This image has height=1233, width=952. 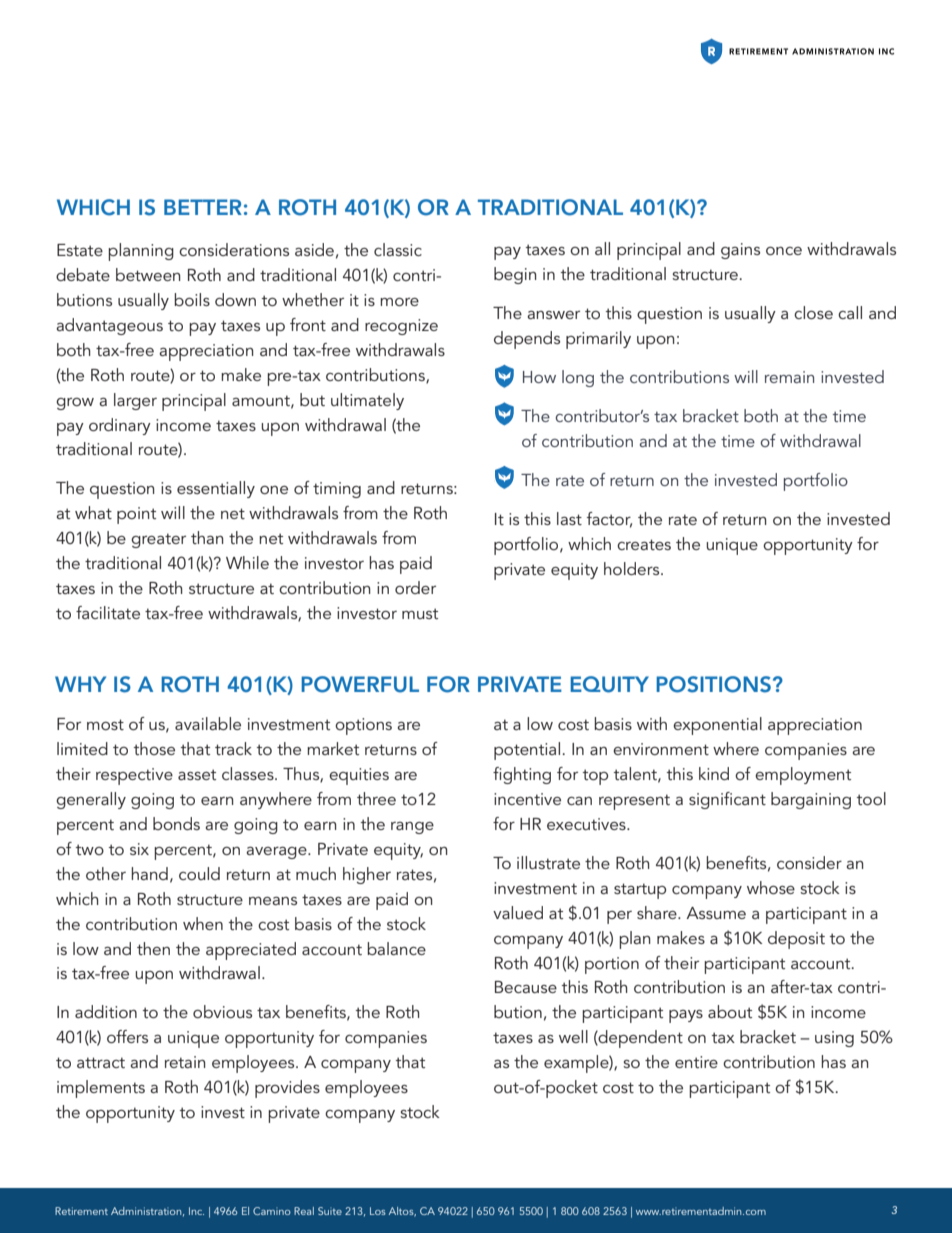 I want to click on essentially, so click(x=216, y=489).
